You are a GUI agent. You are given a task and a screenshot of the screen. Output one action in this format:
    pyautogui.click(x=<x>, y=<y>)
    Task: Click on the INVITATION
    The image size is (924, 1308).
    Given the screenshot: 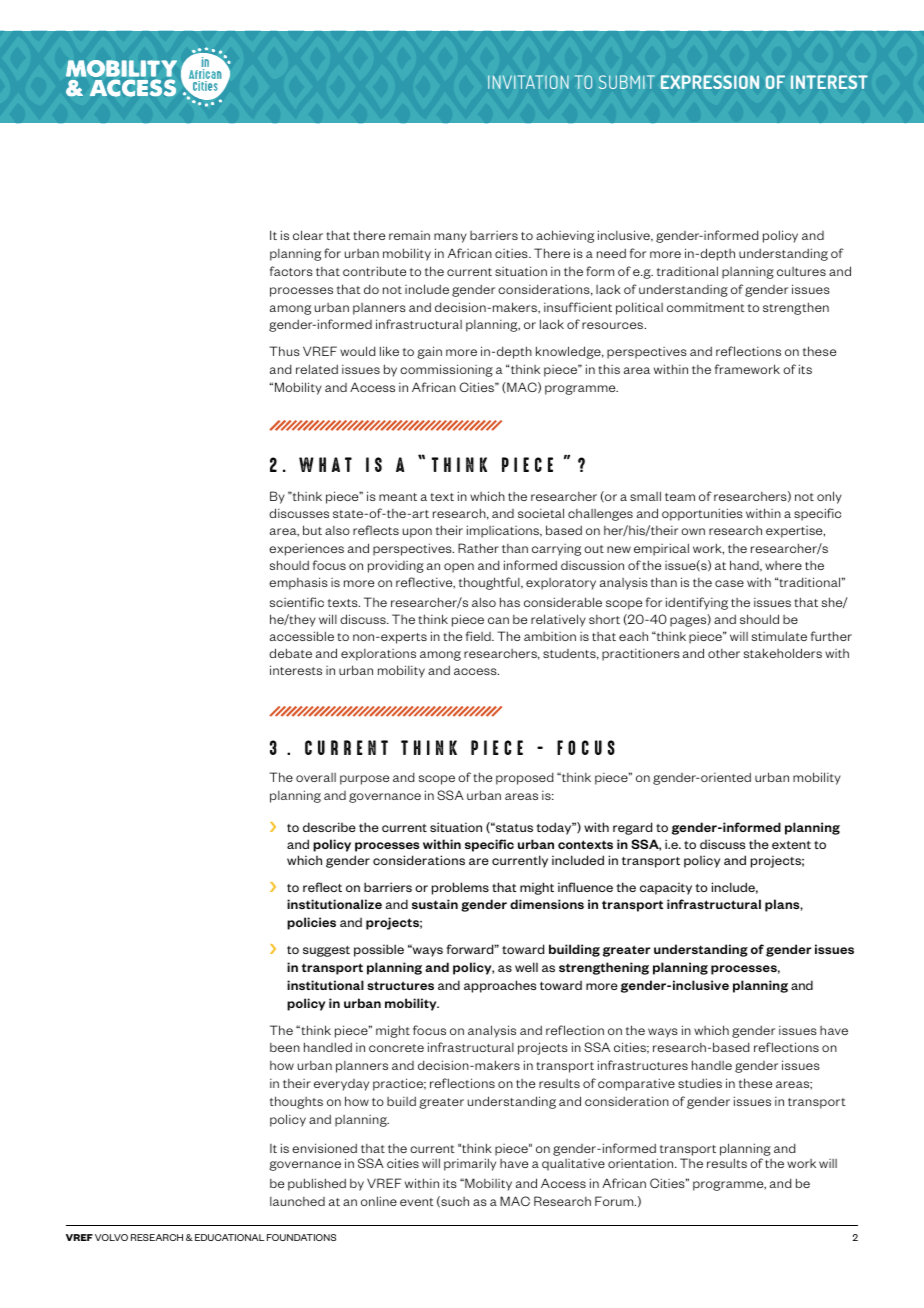 What is the action you would take?
    pyautogui.click(x=528, y=82)
